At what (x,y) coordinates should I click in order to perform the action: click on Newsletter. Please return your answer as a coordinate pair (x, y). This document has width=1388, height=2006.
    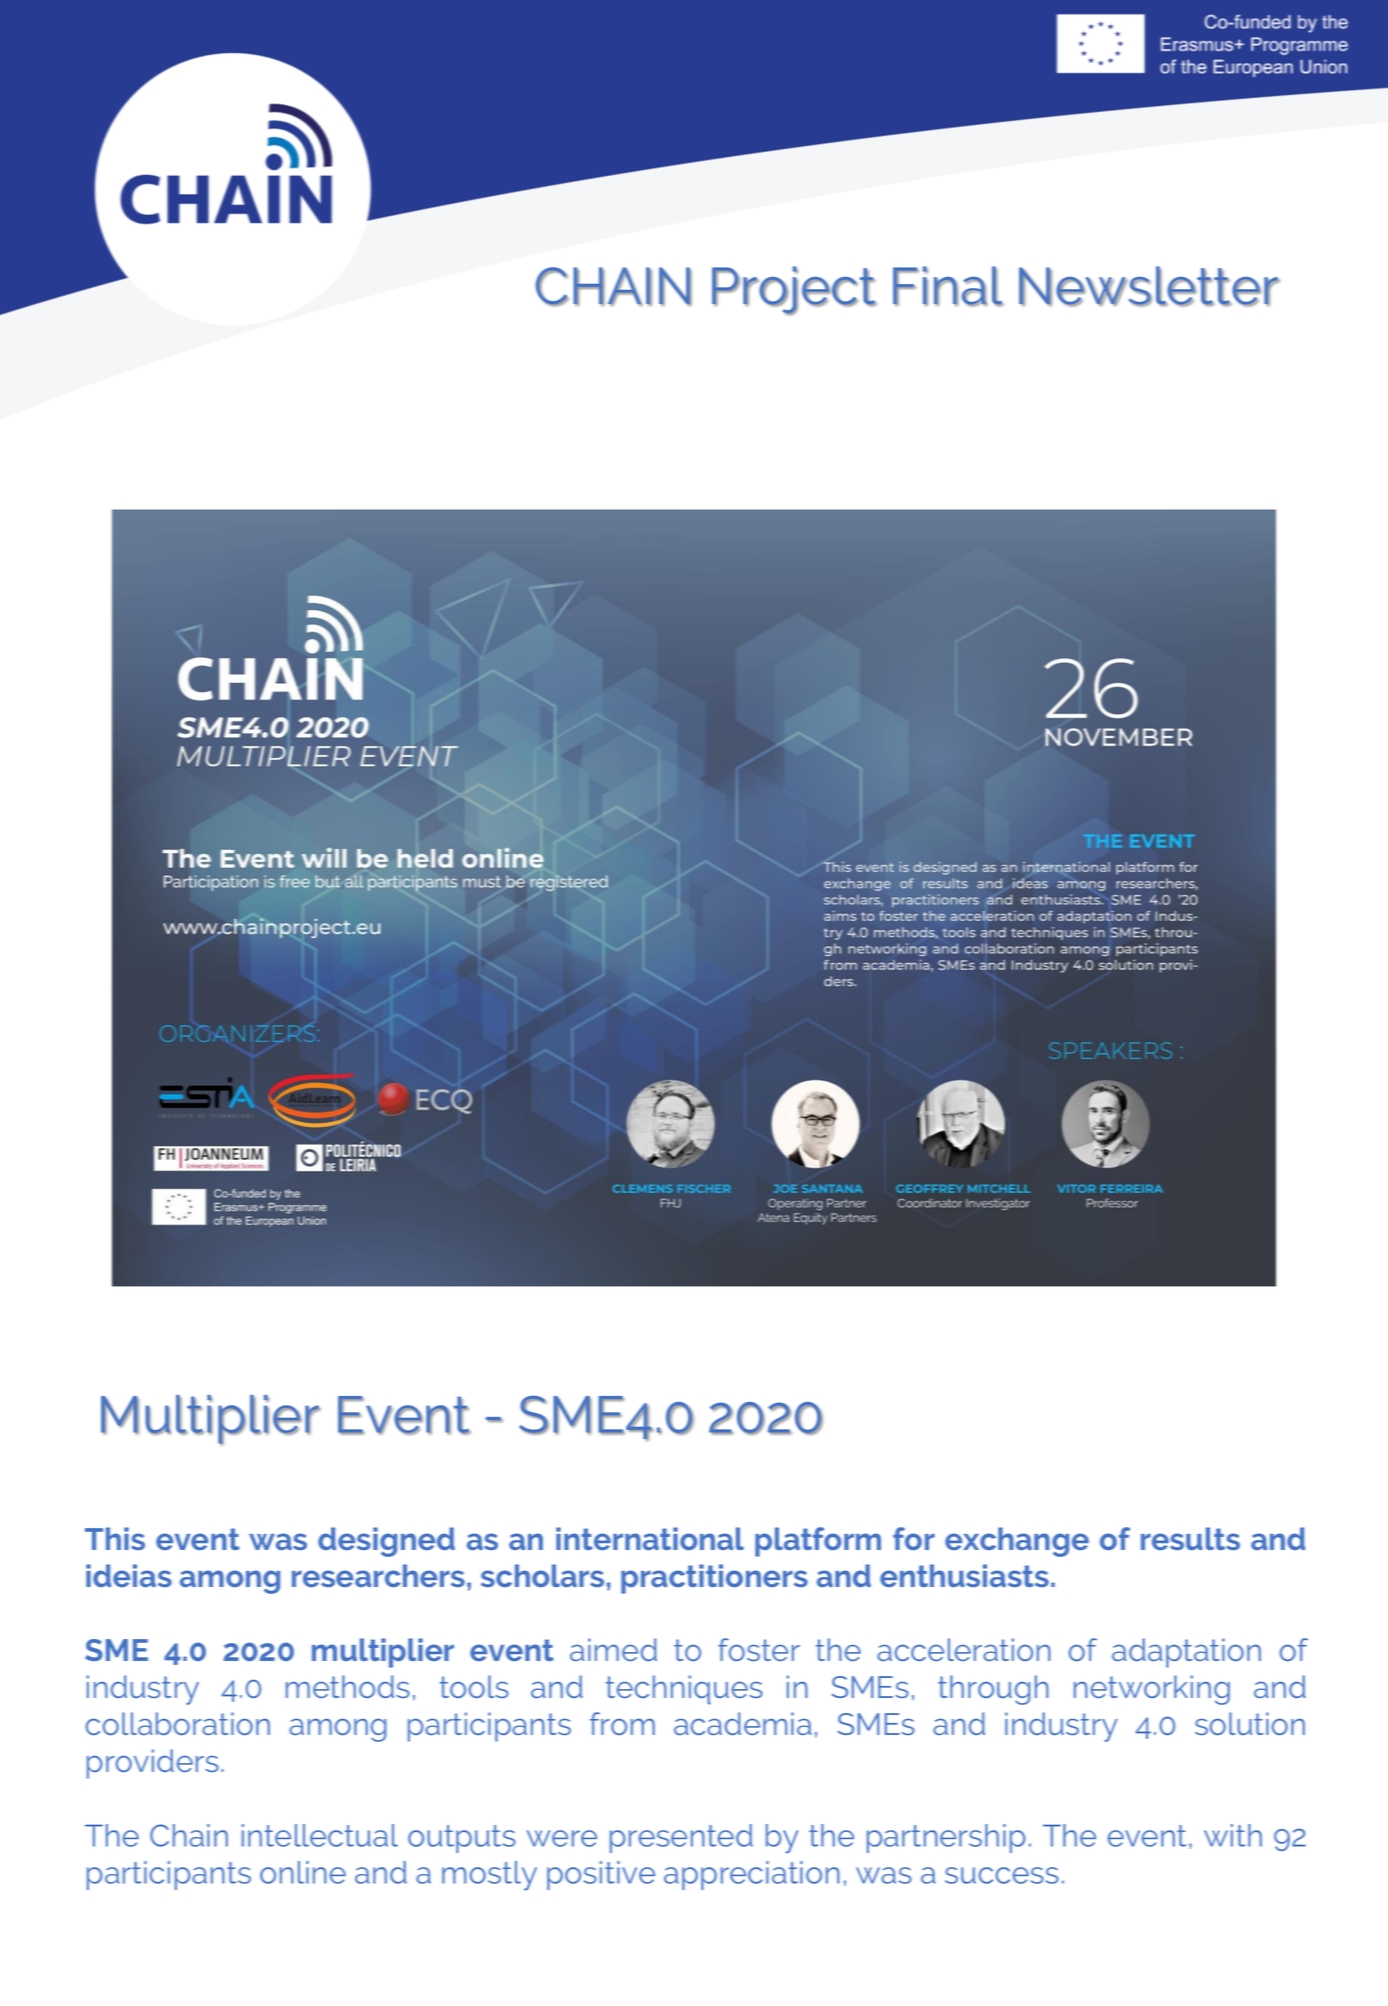
    Looking at the image, I should click on (1149, 286).
